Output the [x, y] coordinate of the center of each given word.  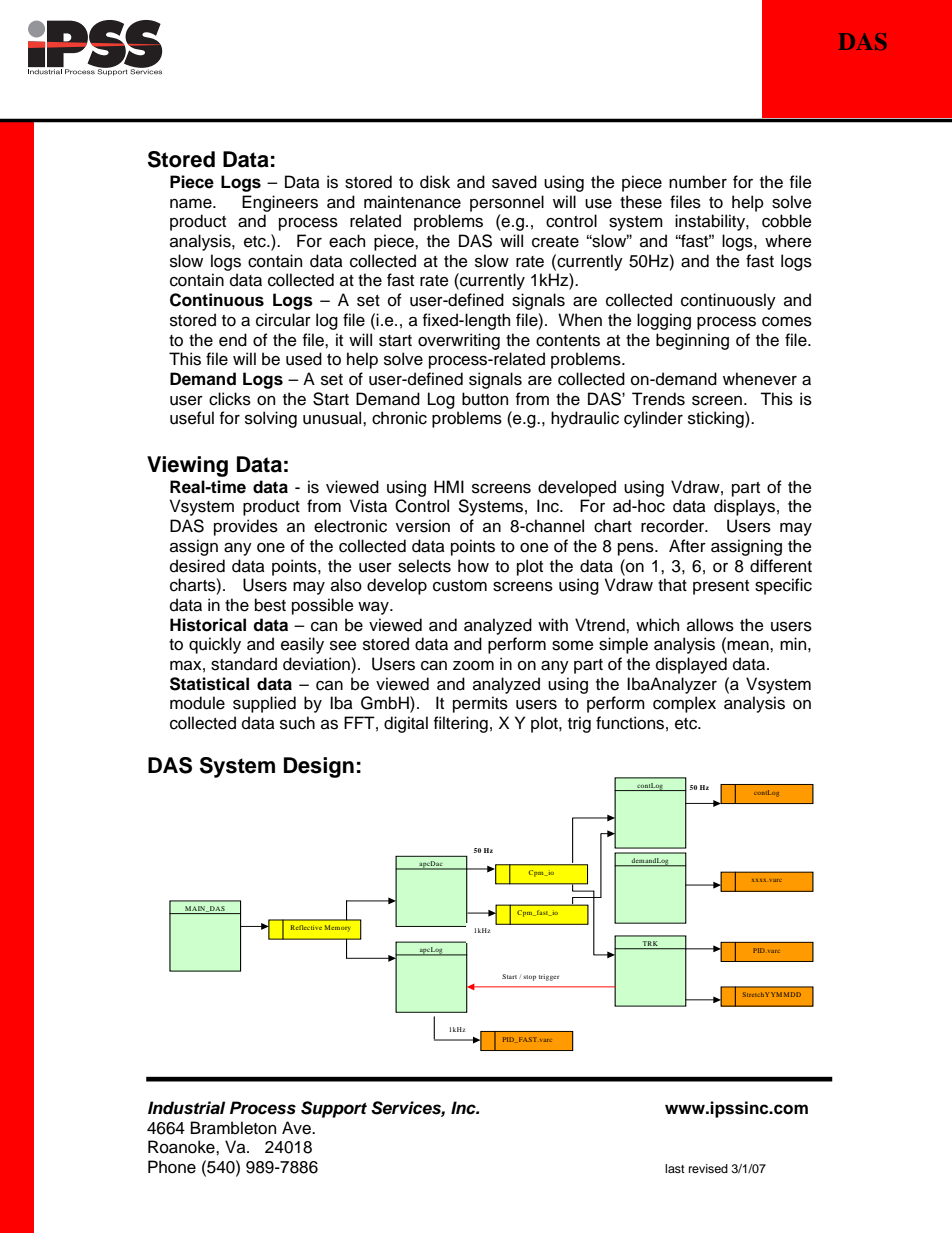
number [698, 182]
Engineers [280, 203]
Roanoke [182, 1147]
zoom [473, 666]
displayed [691, 665]
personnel [507, 203]
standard [244, 664]
